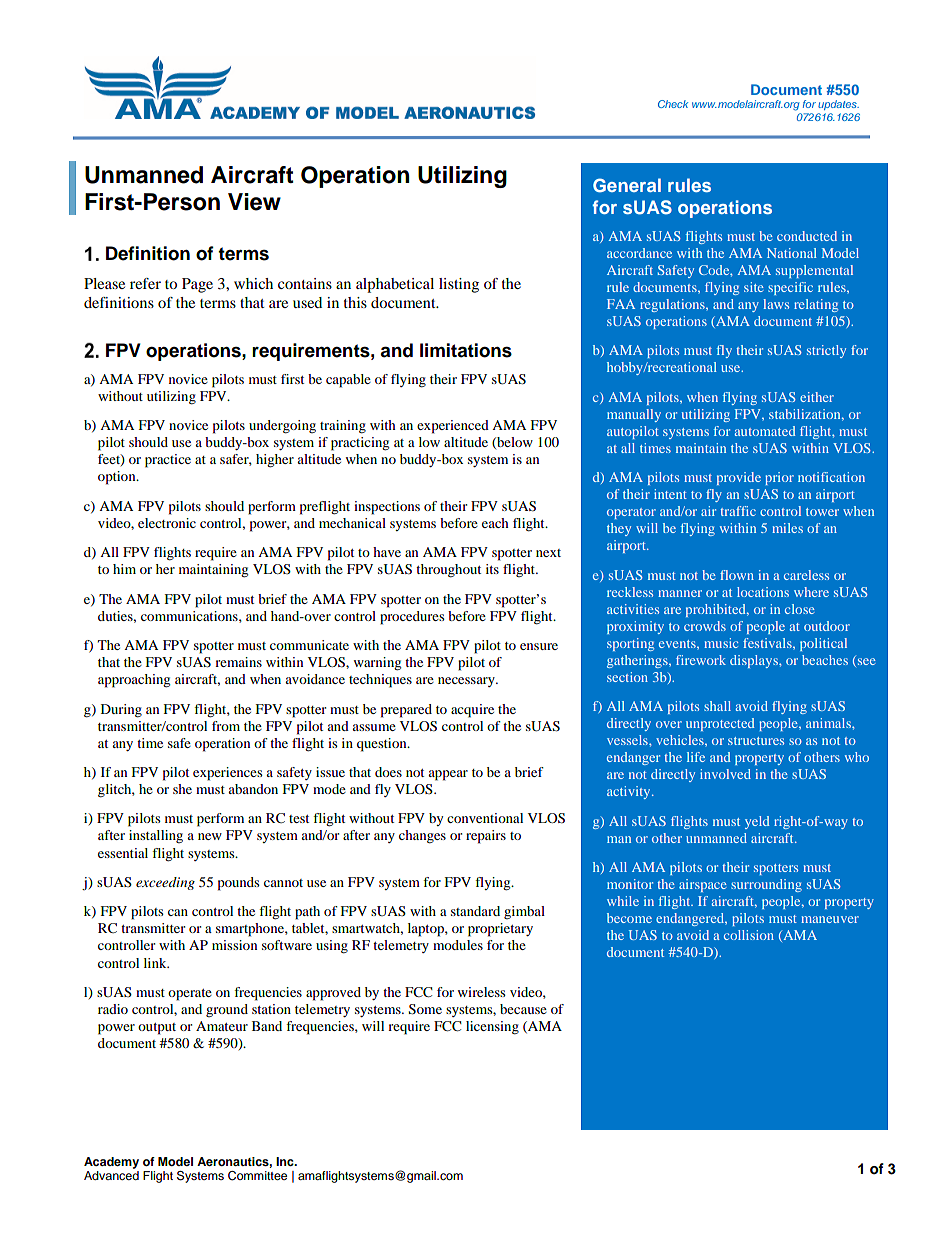  Describe the element at coordinates (485, 818) in the screenshot. I see `conventional` at that location.
